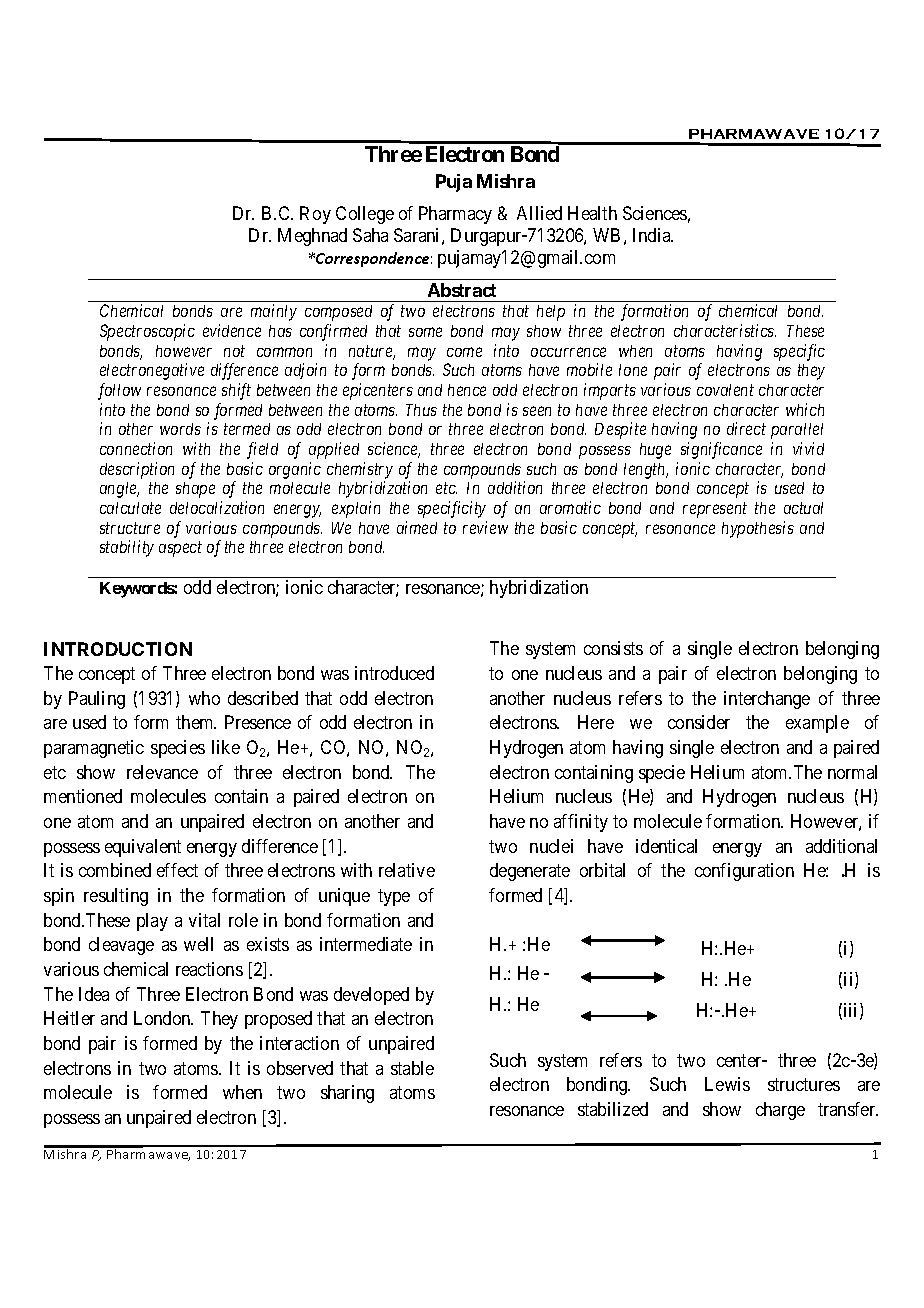  What do you see at coordinates (455, 215) in the screenshot?
I see `Pharmacy` at bounding box center [455, 215].
